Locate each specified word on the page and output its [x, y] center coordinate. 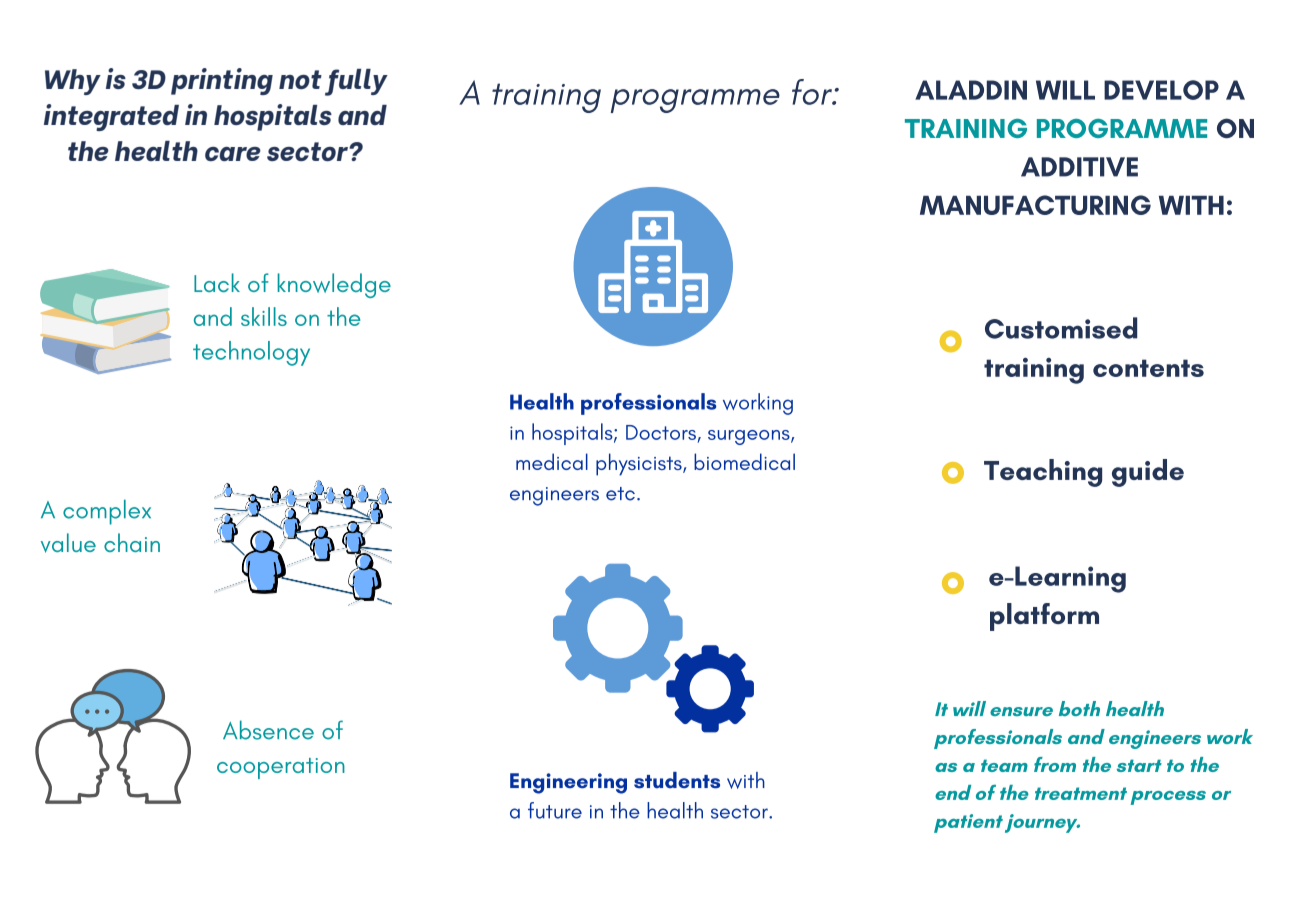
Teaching [1043, 473]
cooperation [281, 768]
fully [356, 82]
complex [107, 512]
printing [222, 81]
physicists [640, 464]
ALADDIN [971, 90]
